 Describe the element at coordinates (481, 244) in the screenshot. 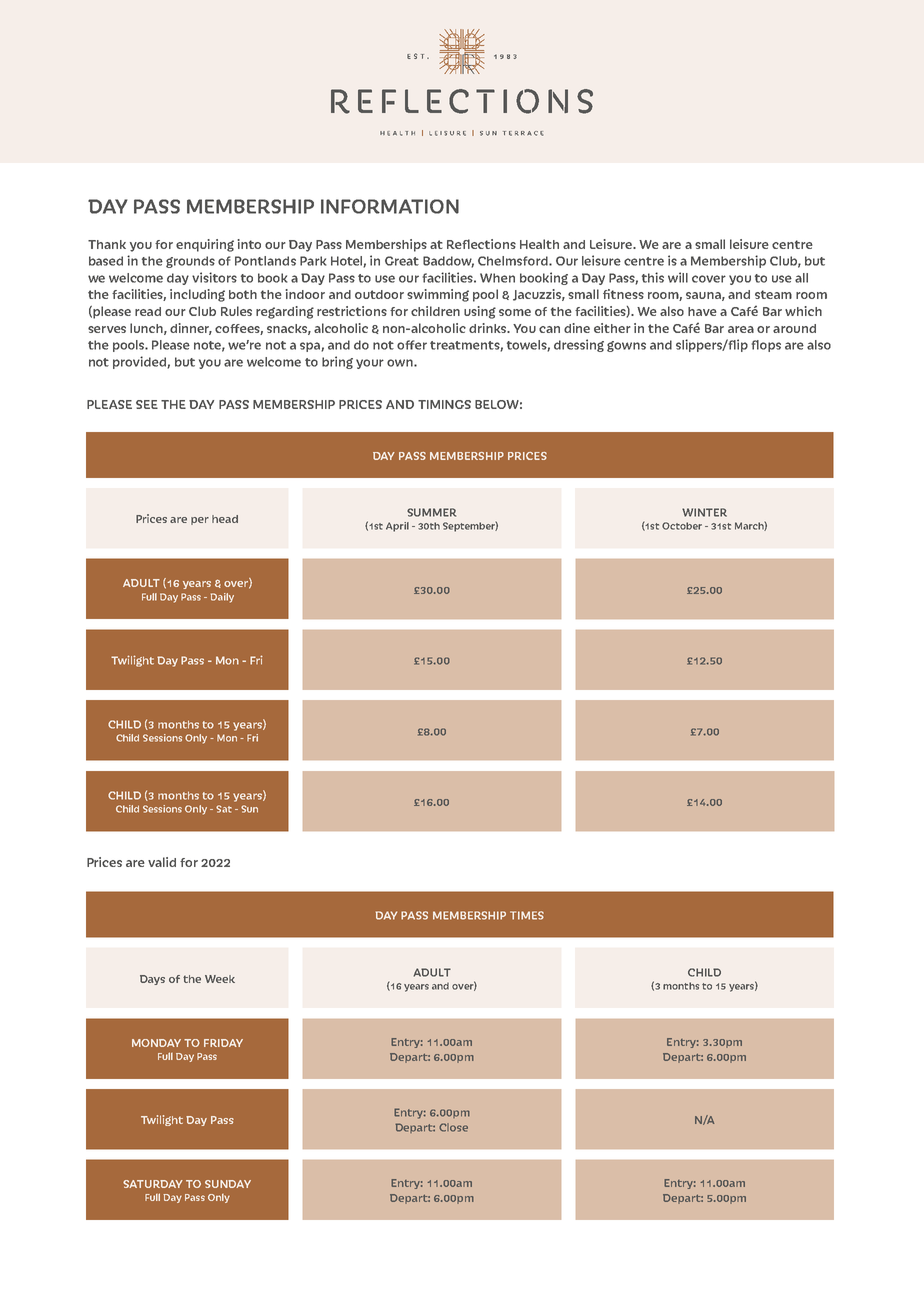

I see `Reflections` at that location.
